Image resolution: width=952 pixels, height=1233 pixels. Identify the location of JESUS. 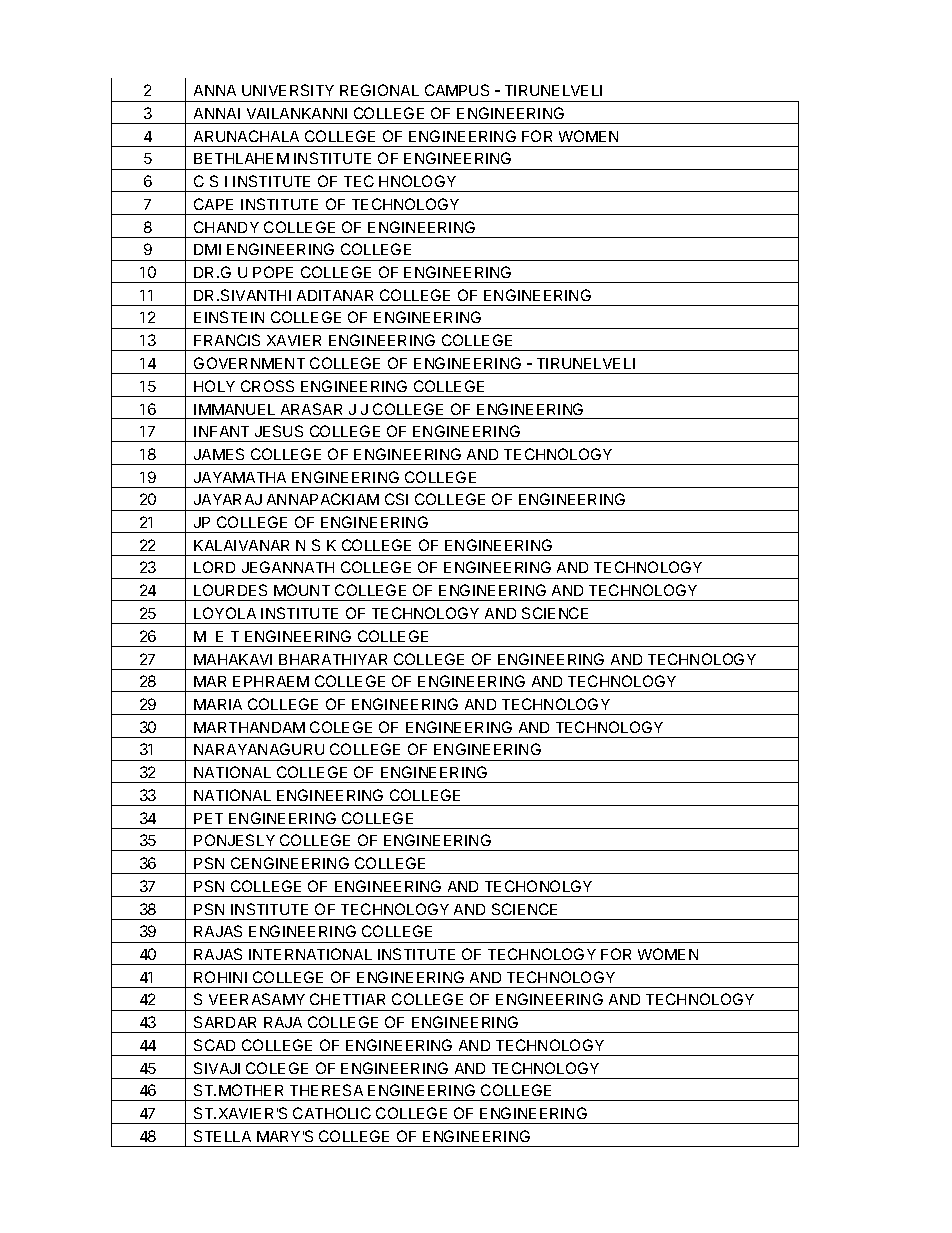
(279, 431).
